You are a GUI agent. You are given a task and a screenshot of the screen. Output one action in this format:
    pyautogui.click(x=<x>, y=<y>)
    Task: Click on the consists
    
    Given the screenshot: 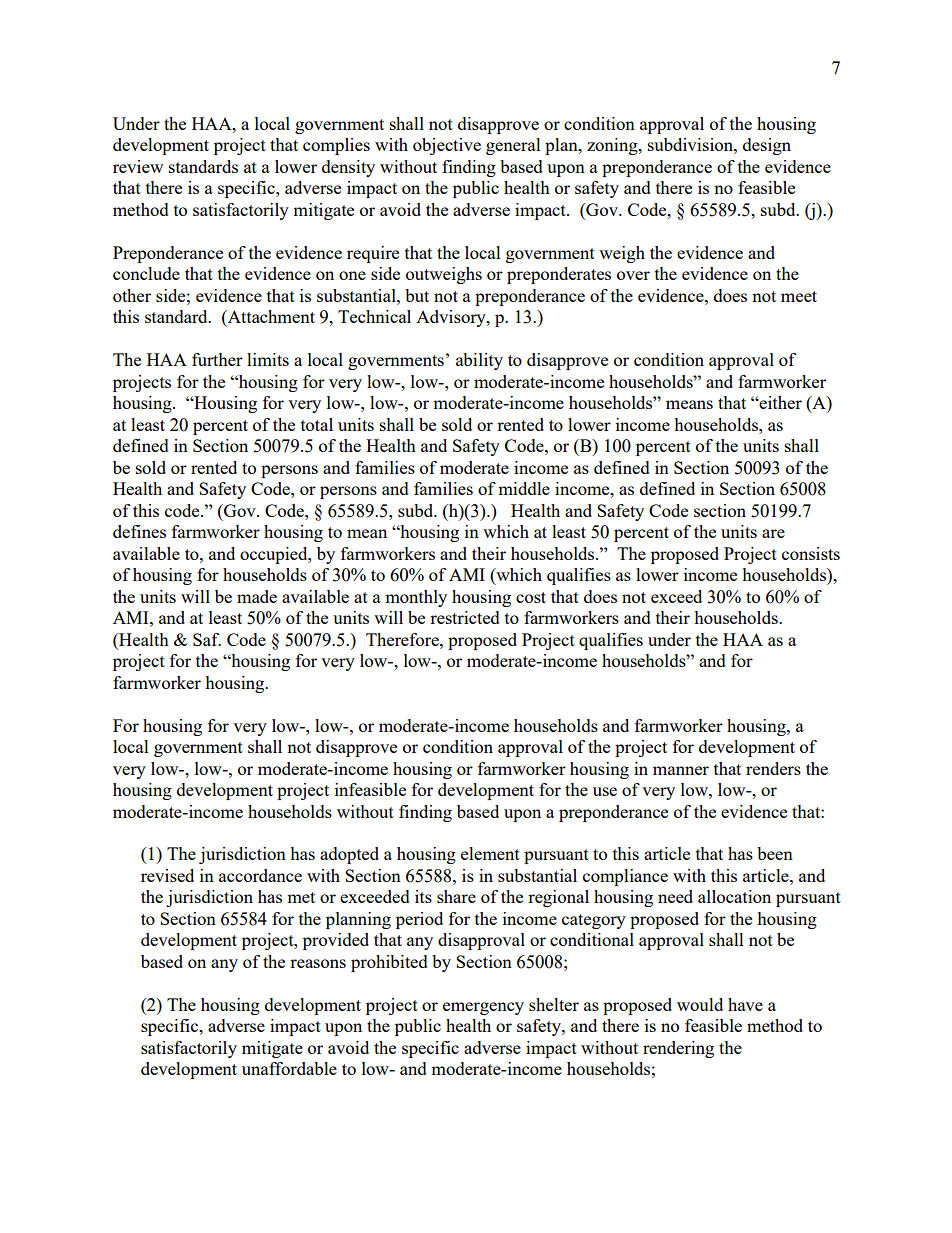 What is the action you would take?
    pyautogui.click(x=811, y=553)
